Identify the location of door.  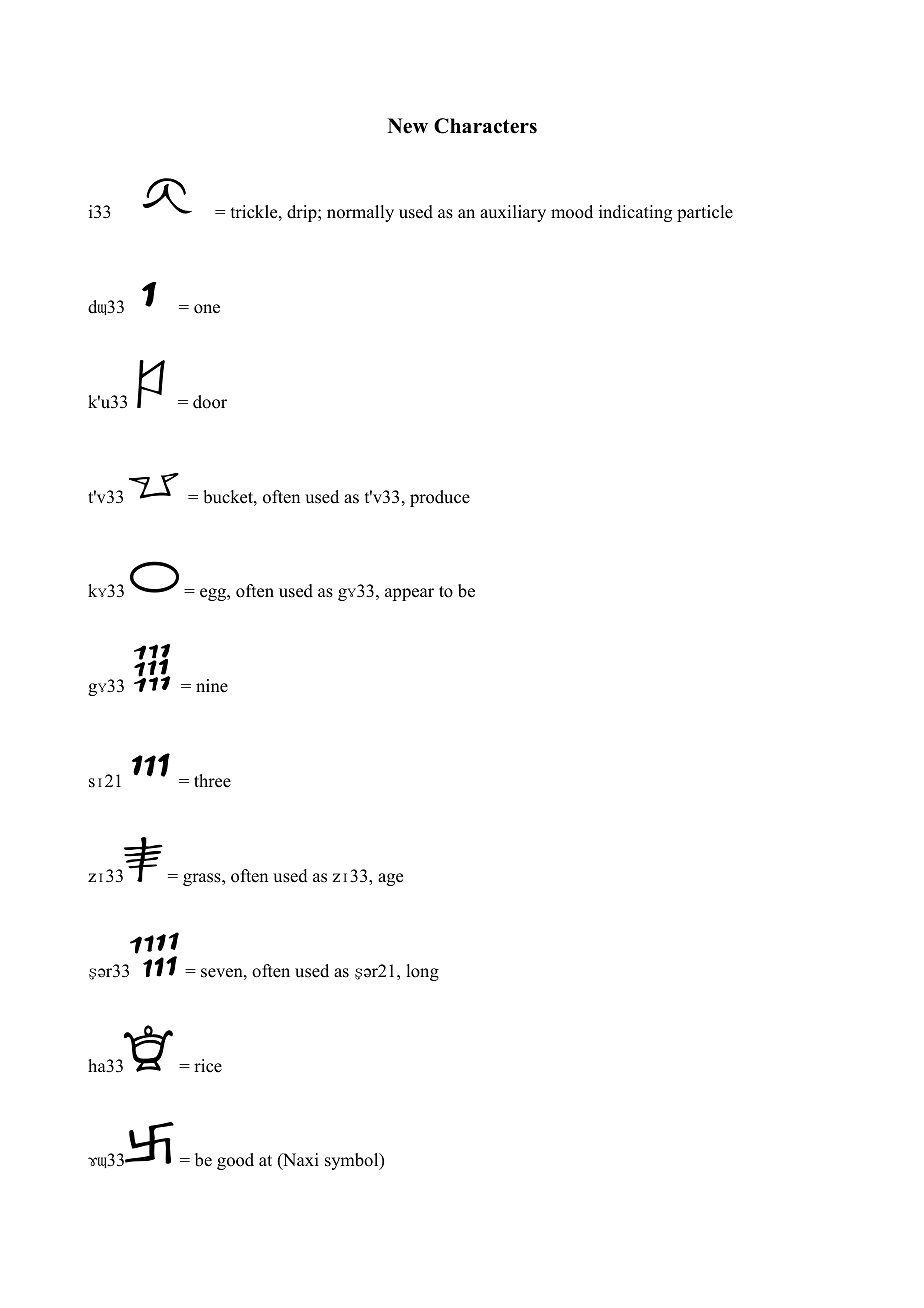
(210, 402).
